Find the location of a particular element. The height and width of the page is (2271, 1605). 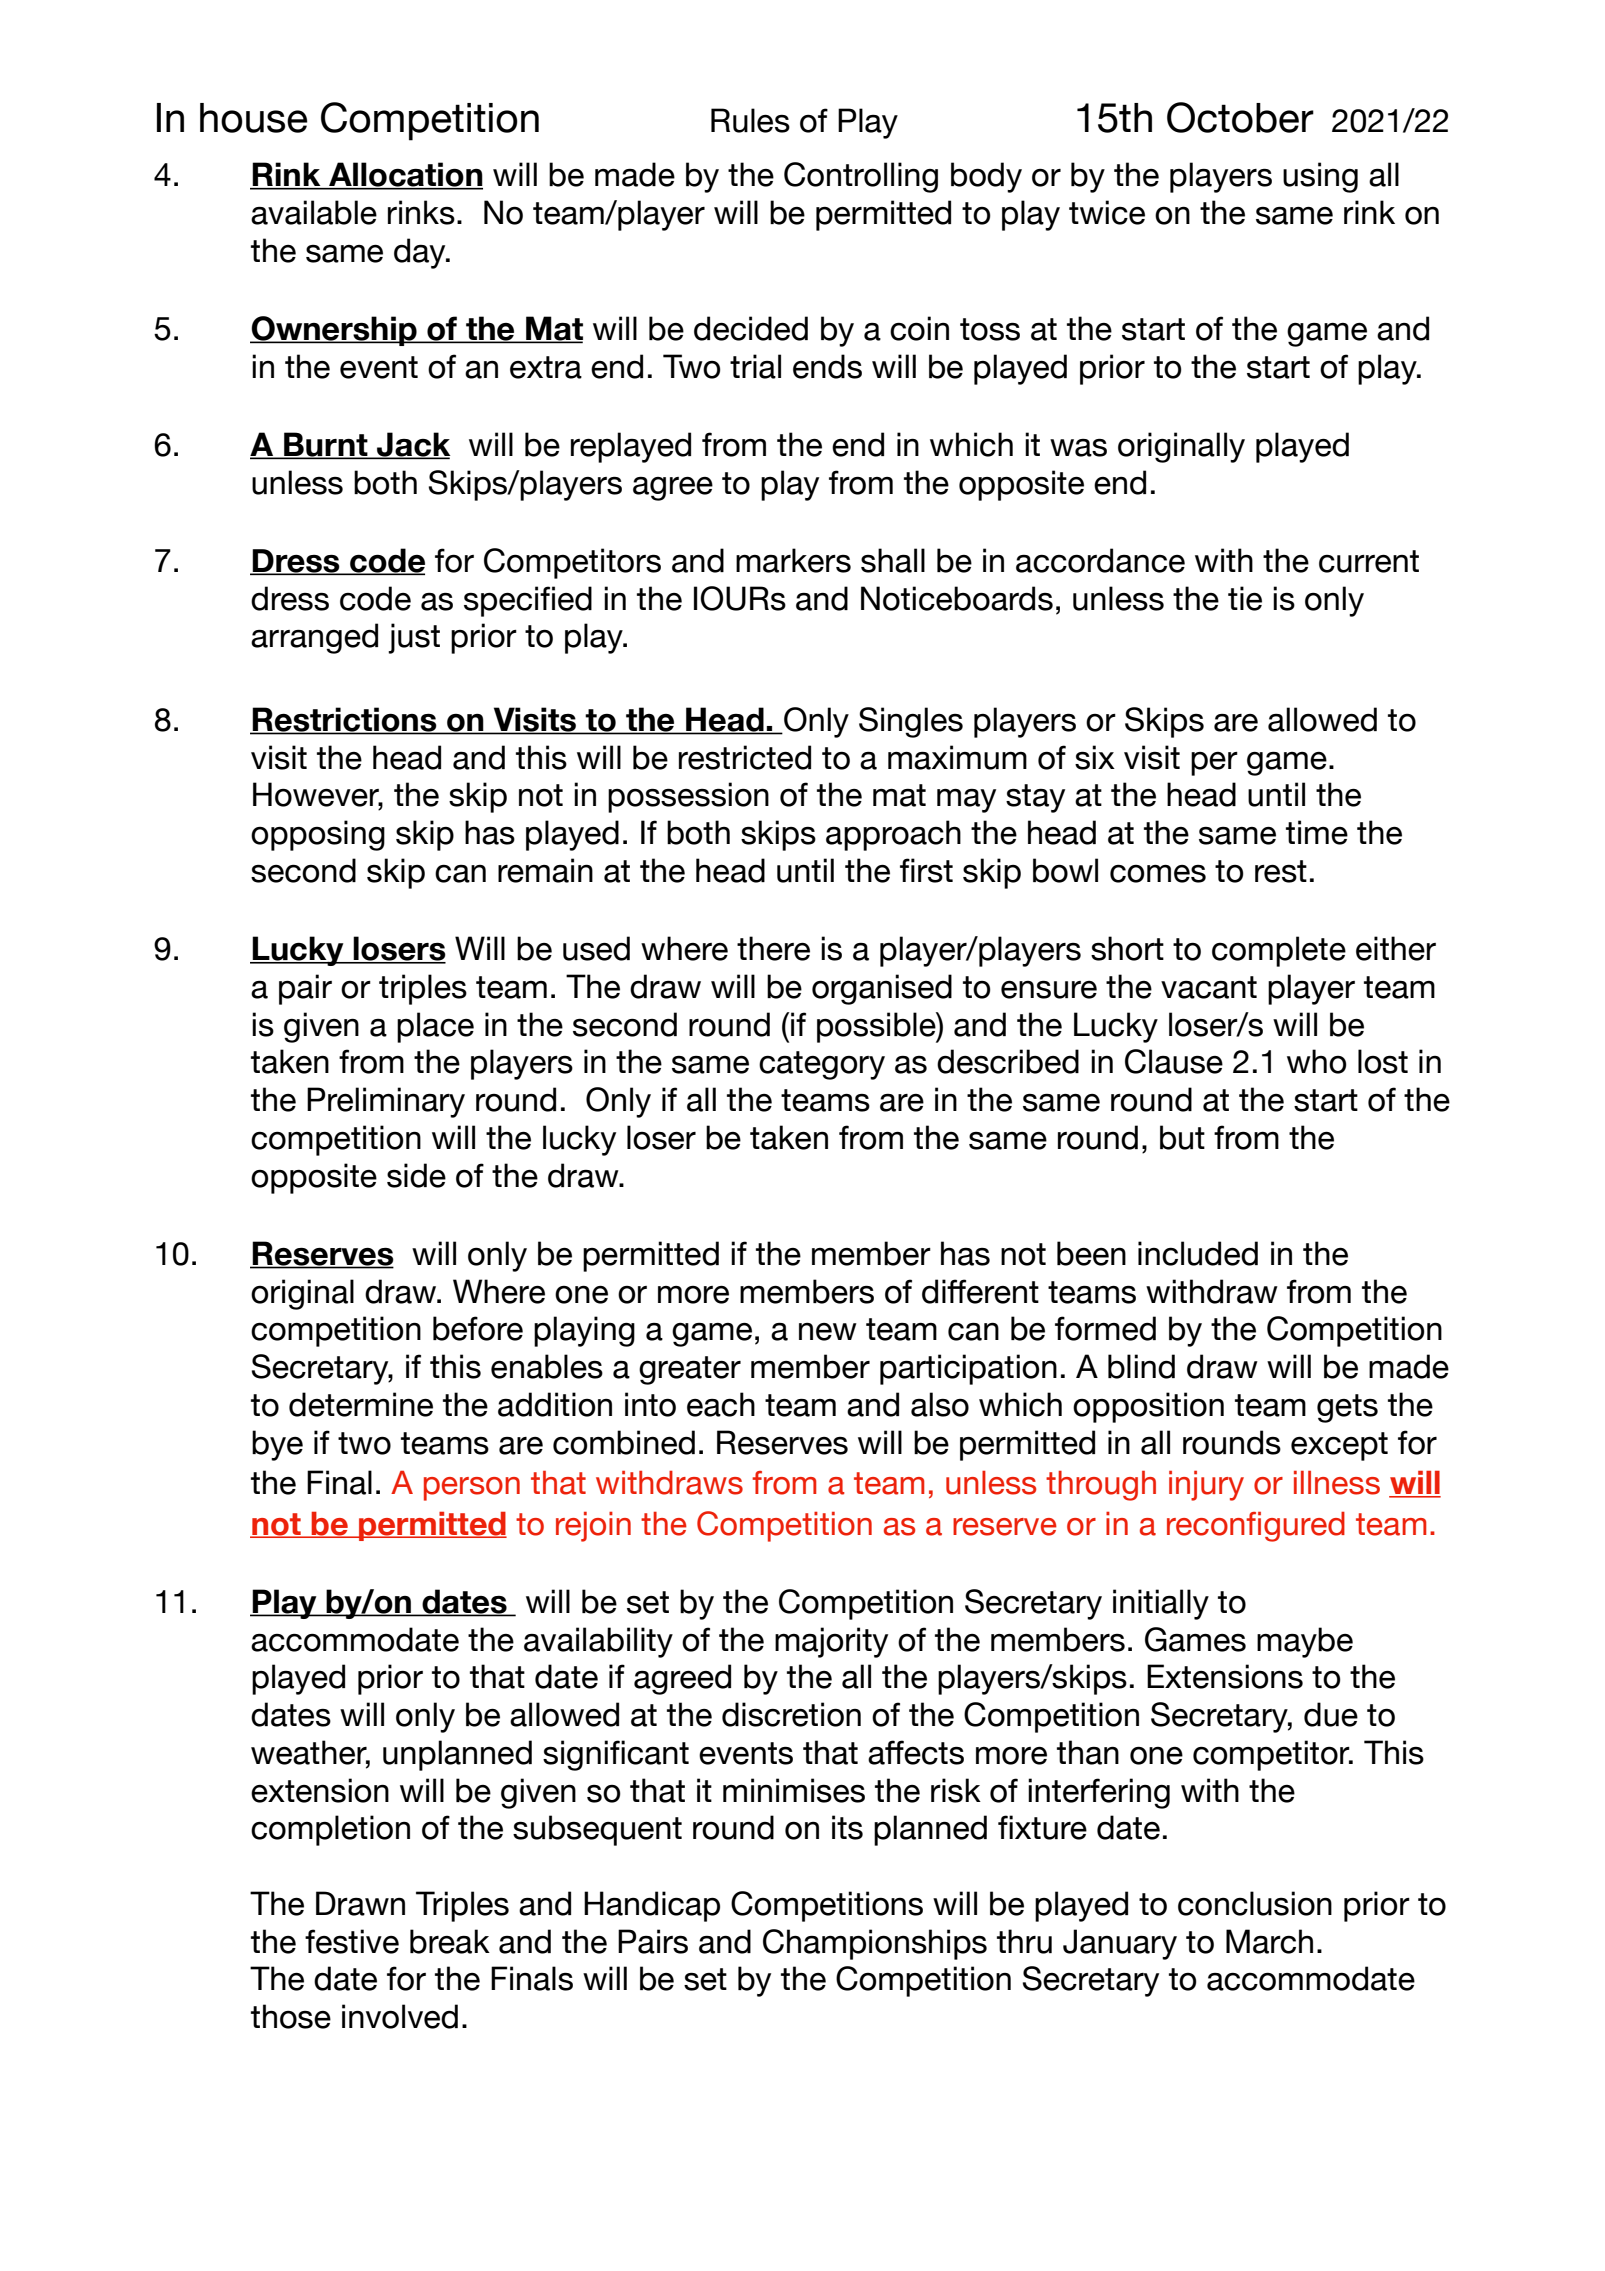

March is located at coordinates (1269, 1941).
